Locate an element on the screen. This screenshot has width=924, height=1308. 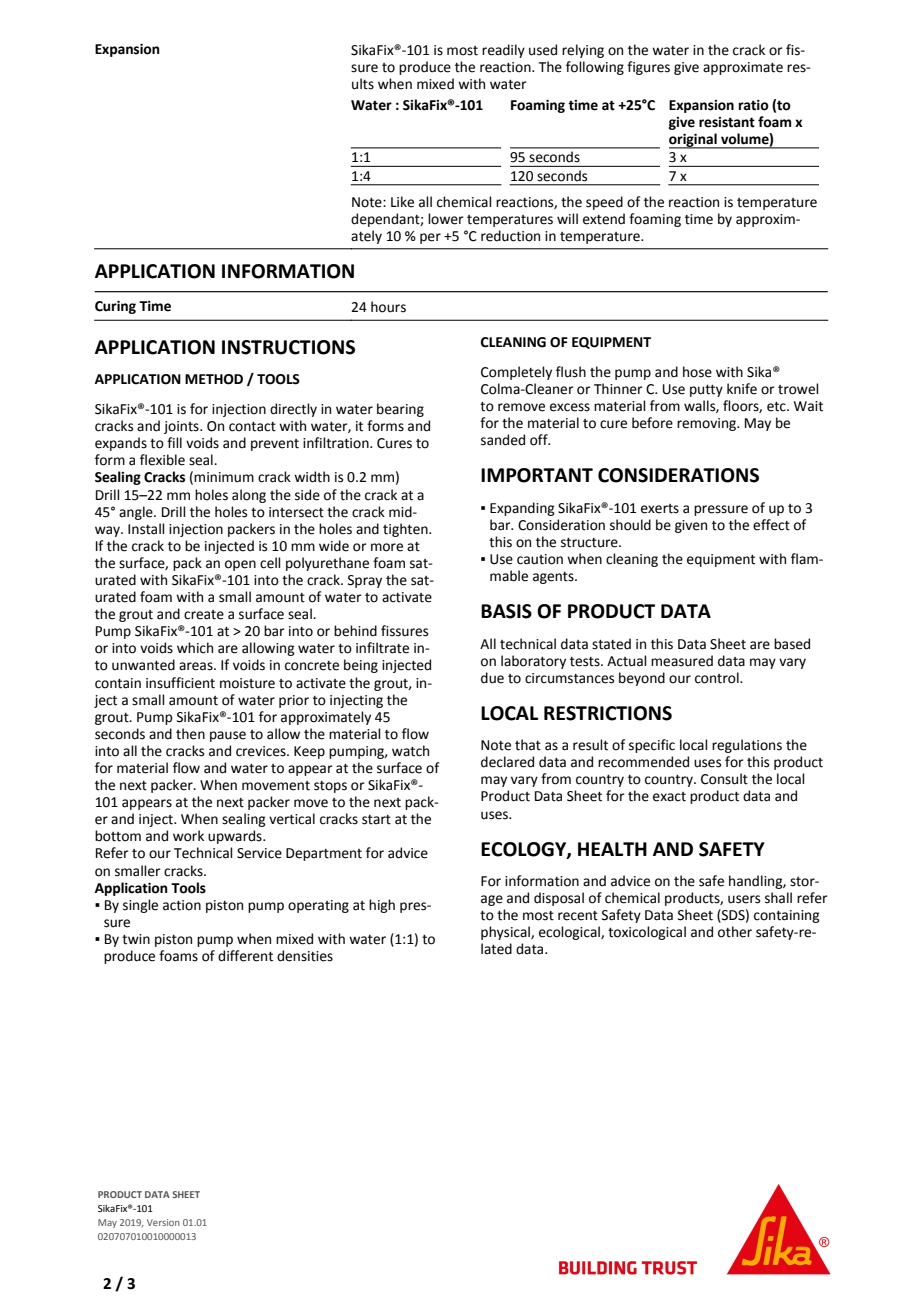
single is located at coordinates (140, 906).
